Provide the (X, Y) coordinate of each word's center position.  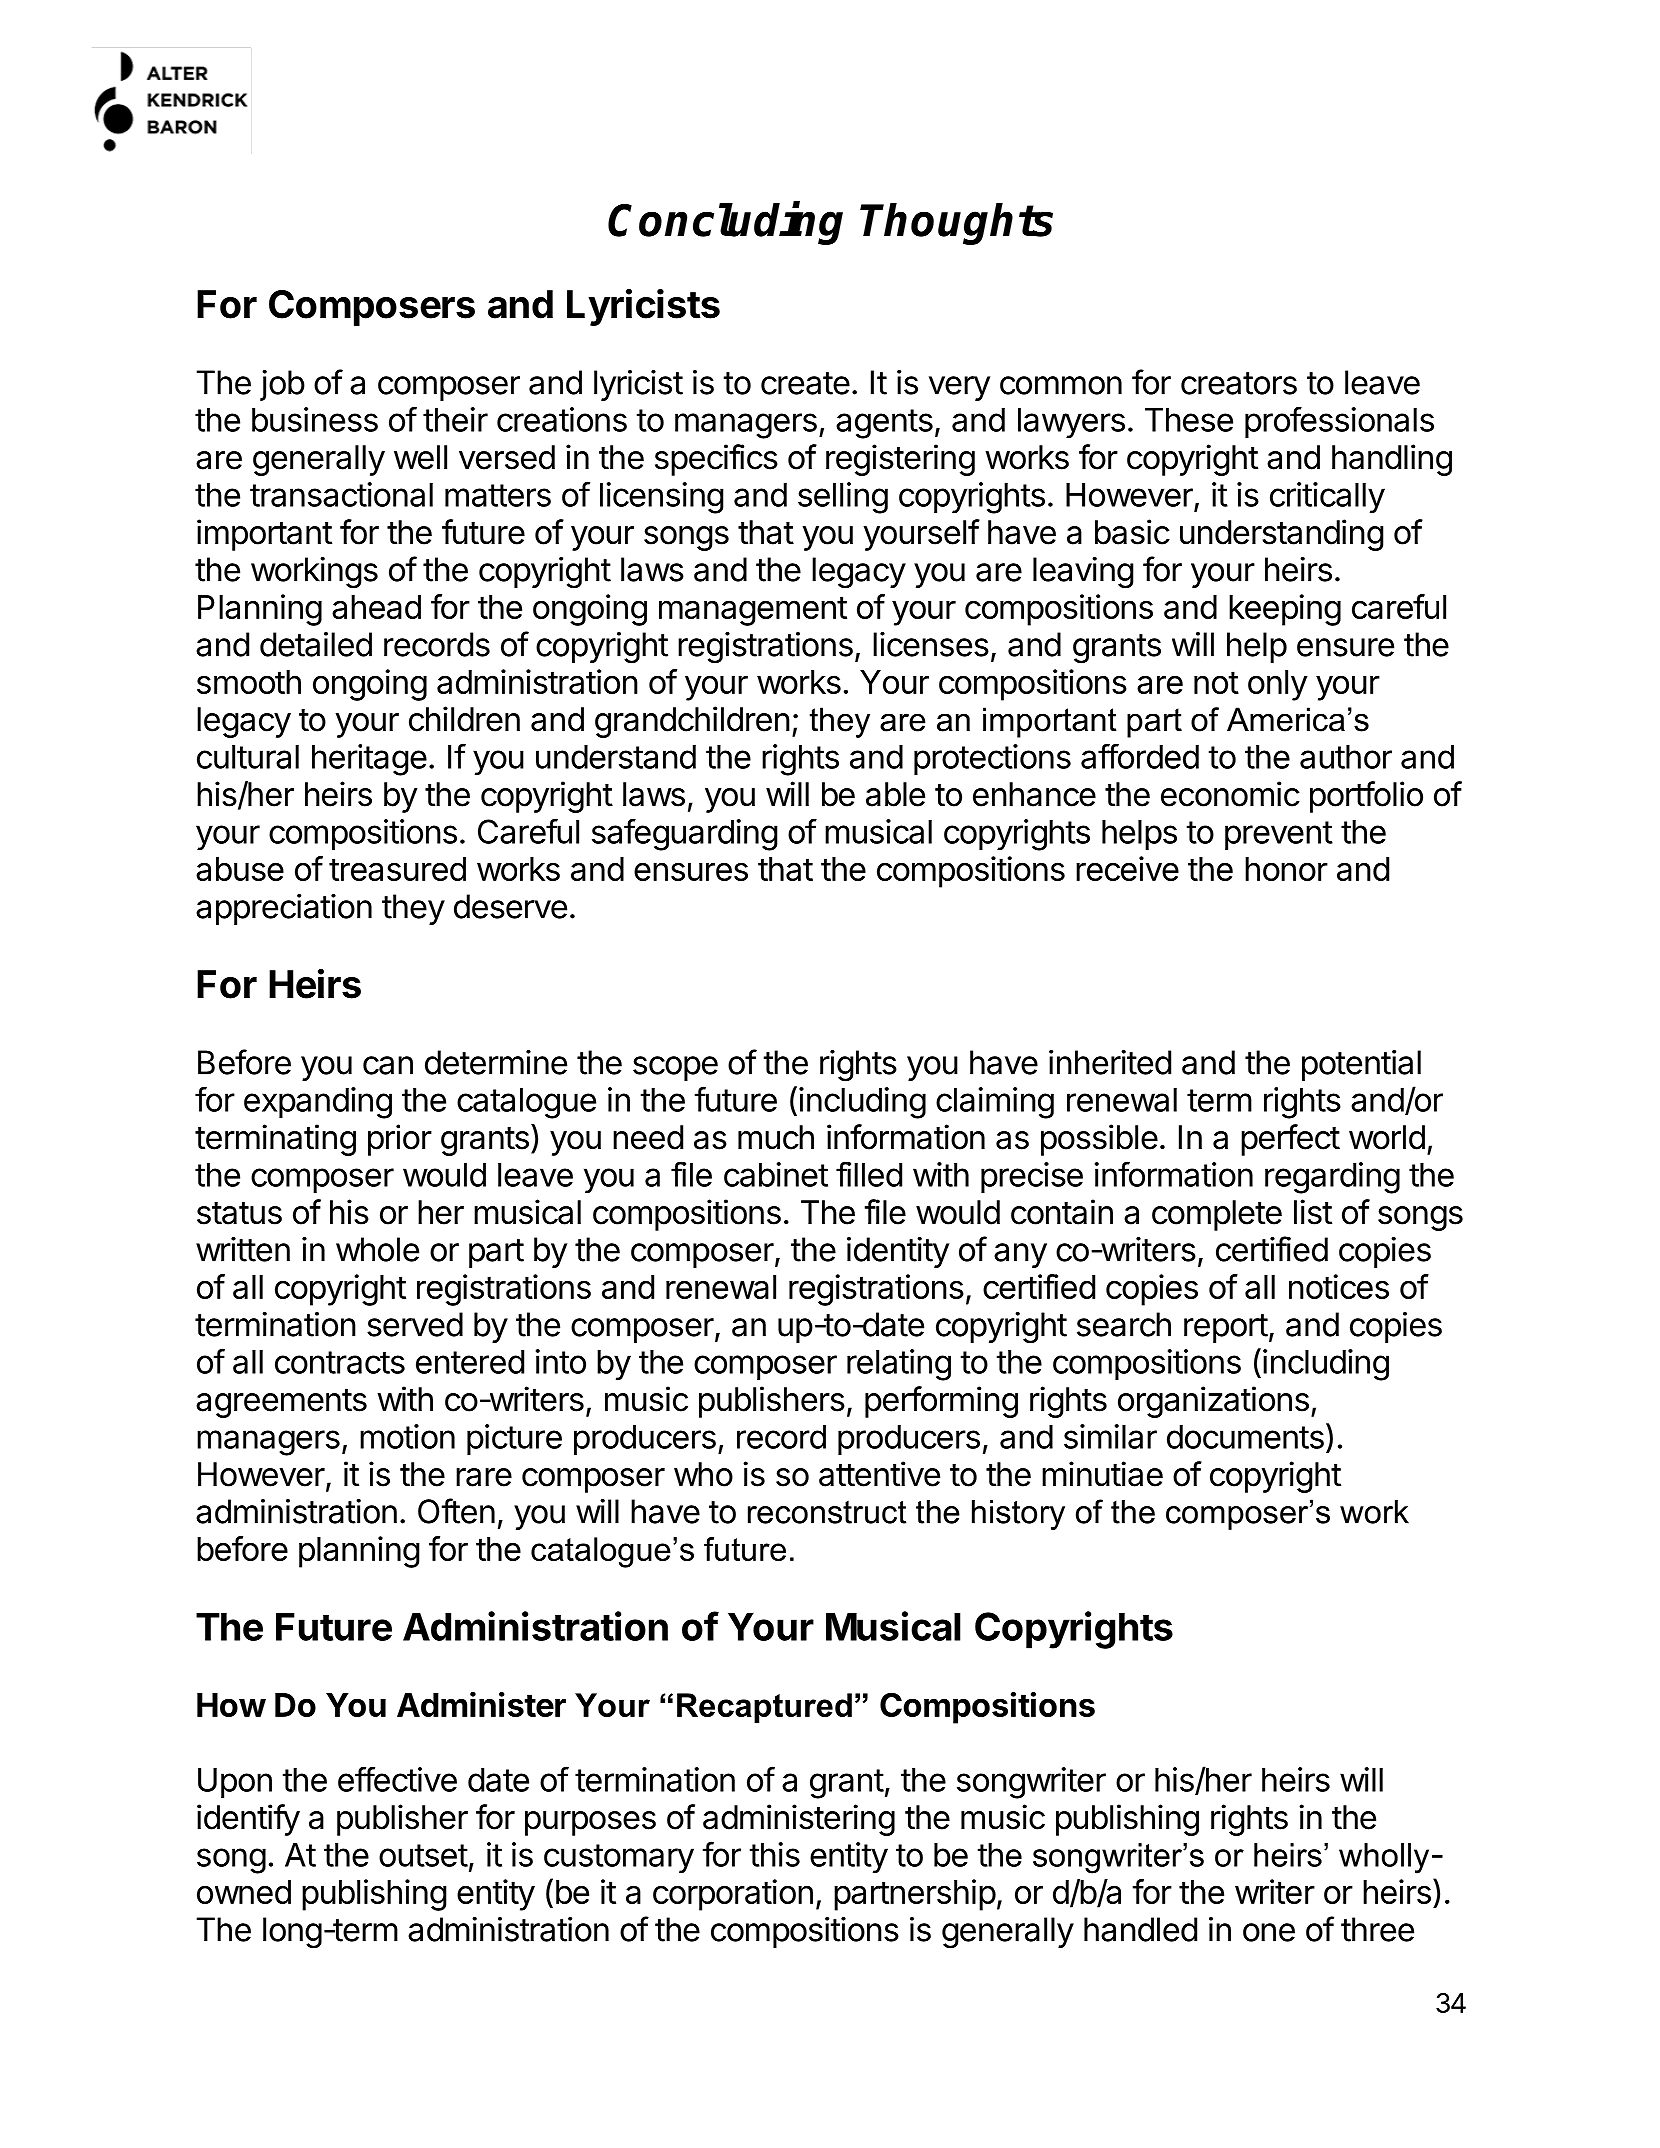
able (895, 794)
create (805, 383)
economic (1230, 794)
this (775, 1854)
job (282, 385)
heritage (369, 760)
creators (1239, 383)
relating (899, 1365)
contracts (340, 1362)
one (1269, 1932)
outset (423, 1855)
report (1226, 1328)
